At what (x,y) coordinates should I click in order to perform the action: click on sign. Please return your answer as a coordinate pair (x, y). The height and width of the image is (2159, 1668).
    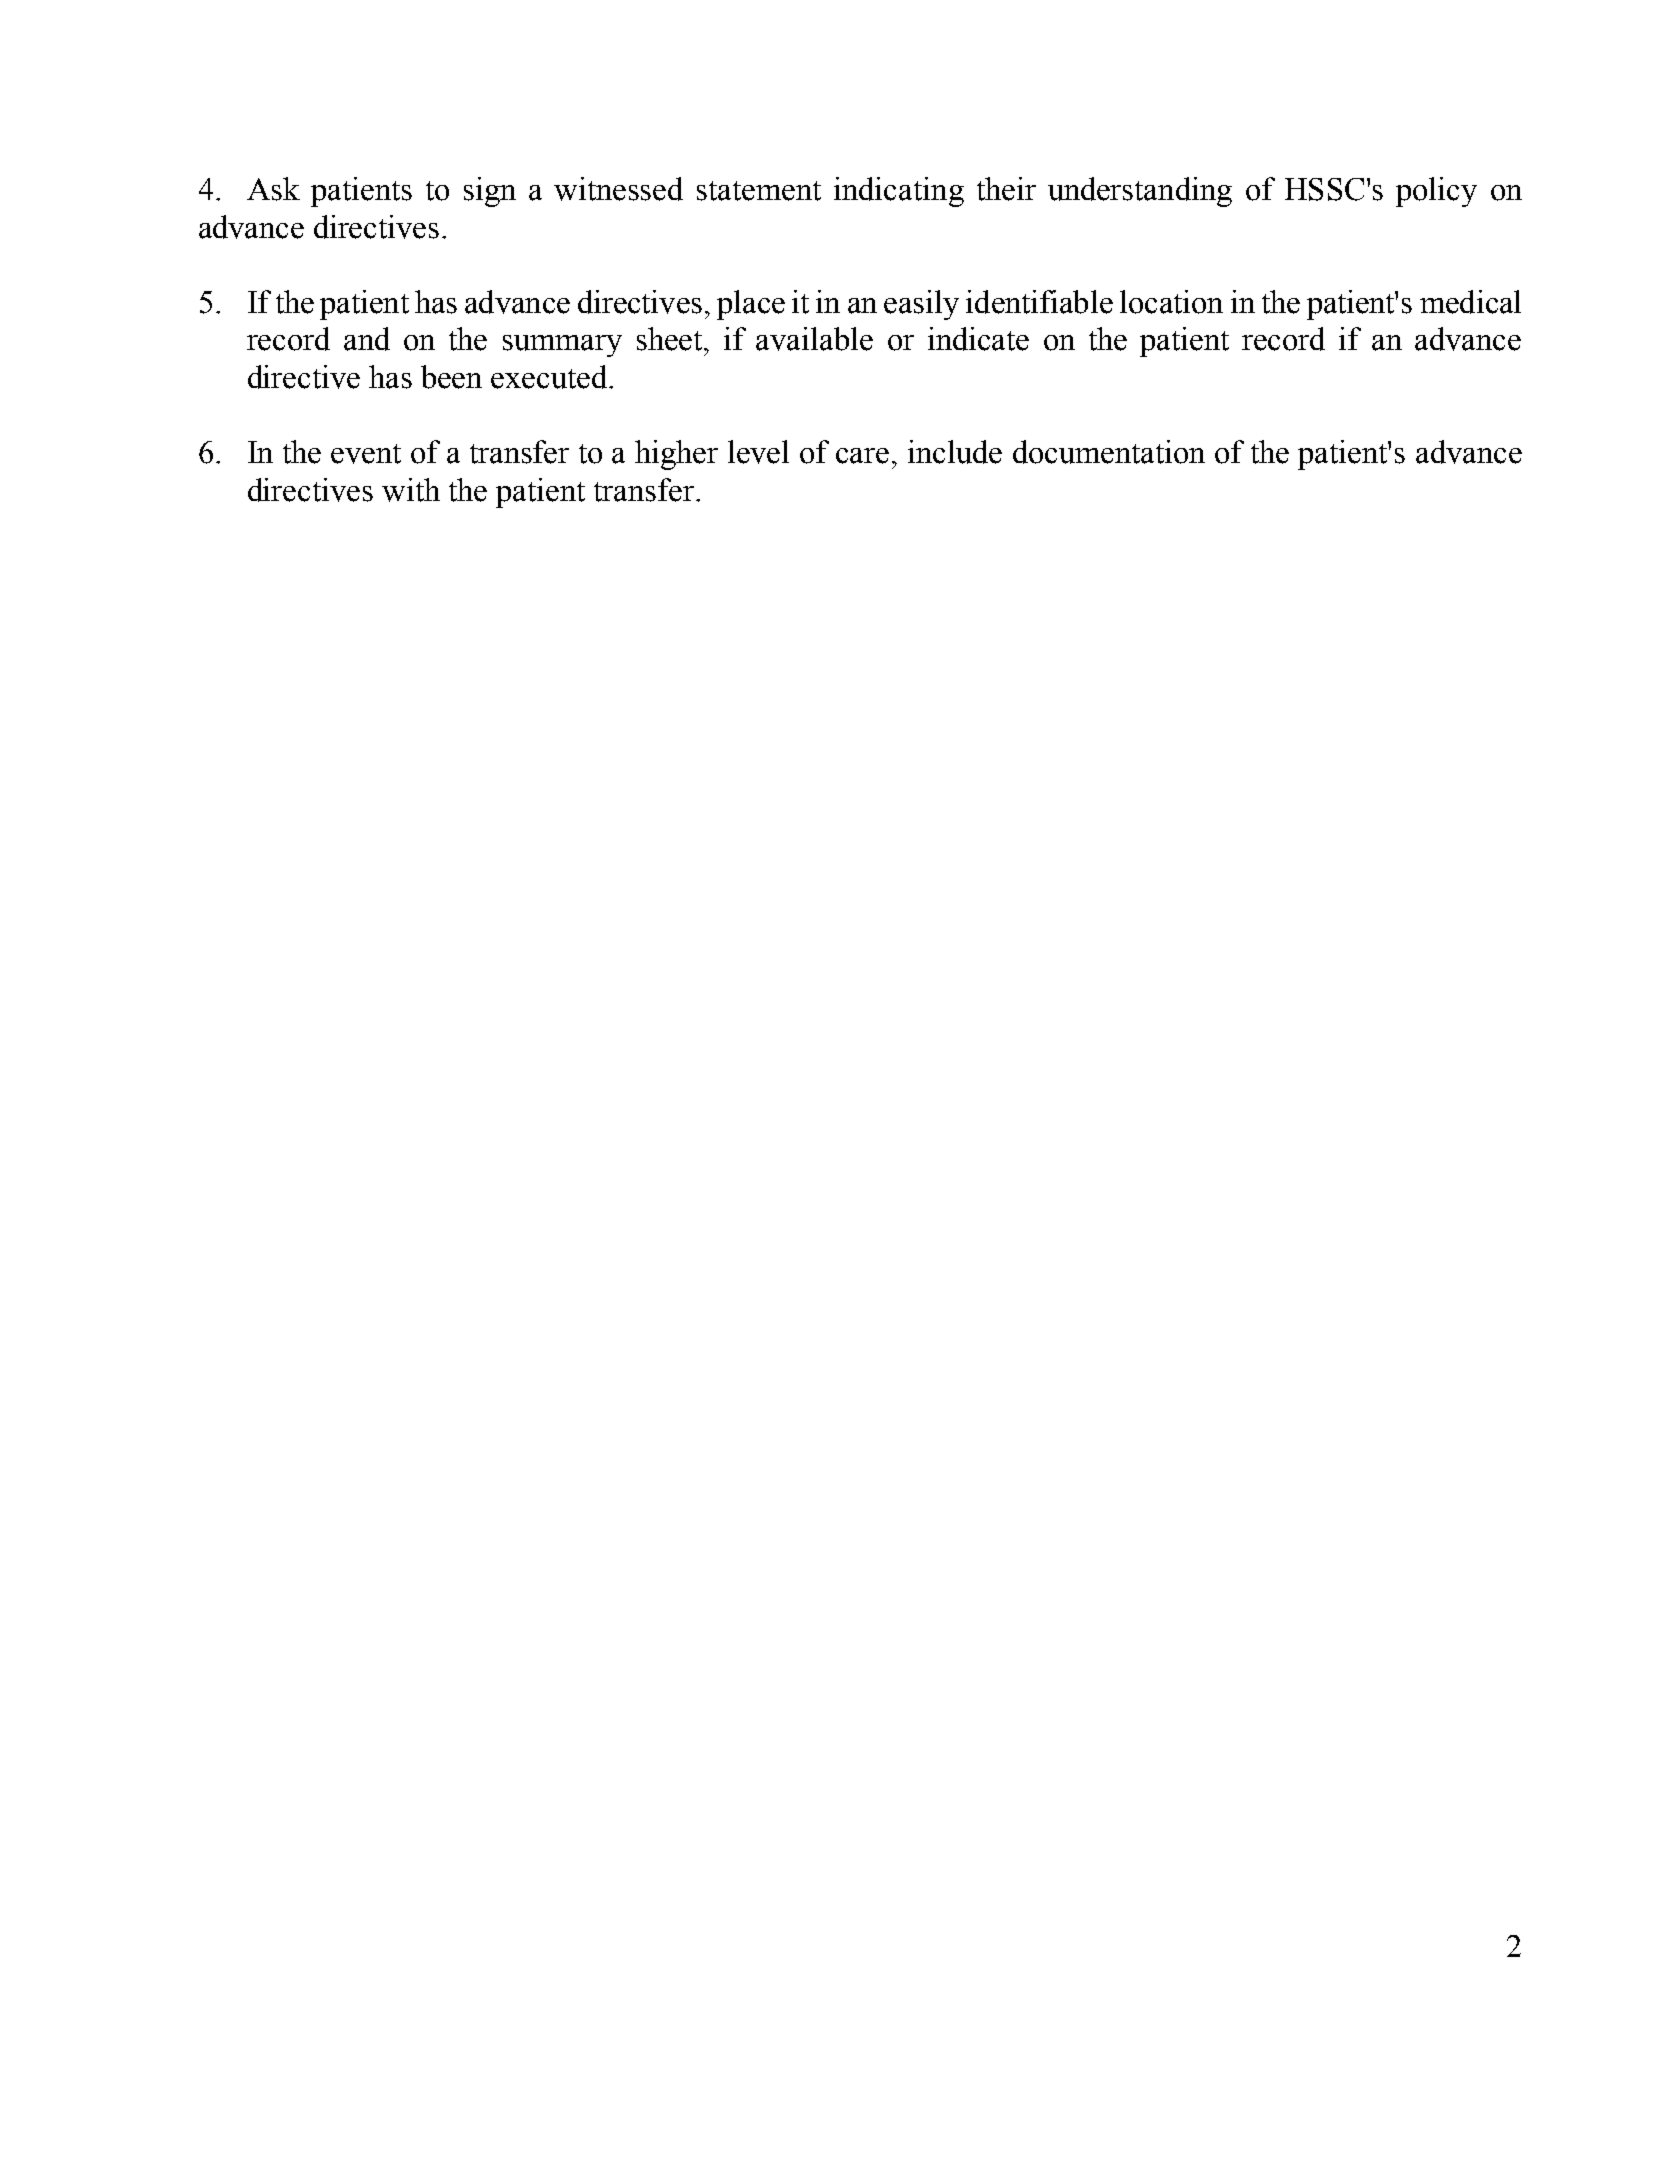
    Looking at the image, I should click on (490, 192).
